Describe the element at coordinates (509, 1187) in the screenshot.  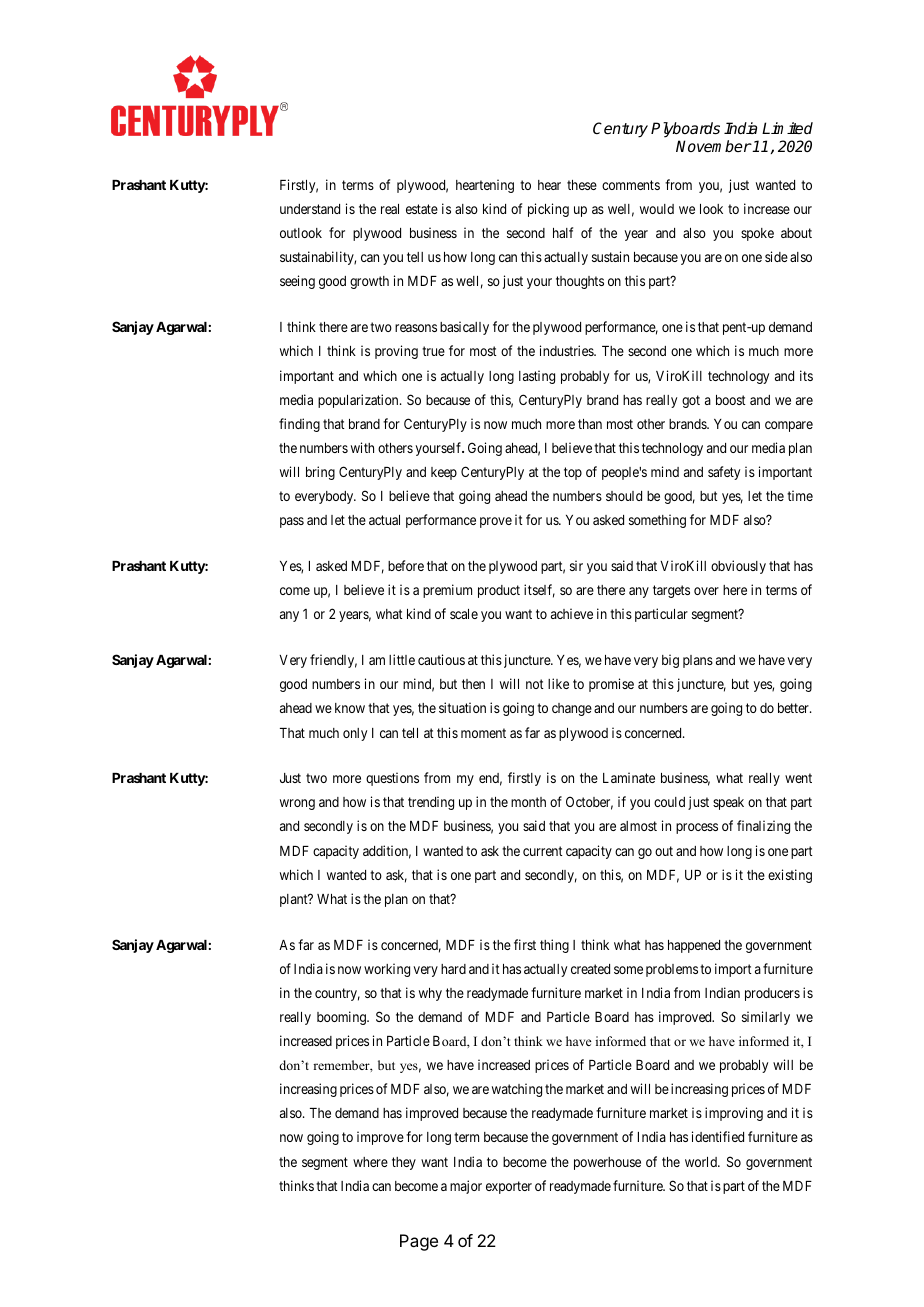
I see `exporter` at that location.
